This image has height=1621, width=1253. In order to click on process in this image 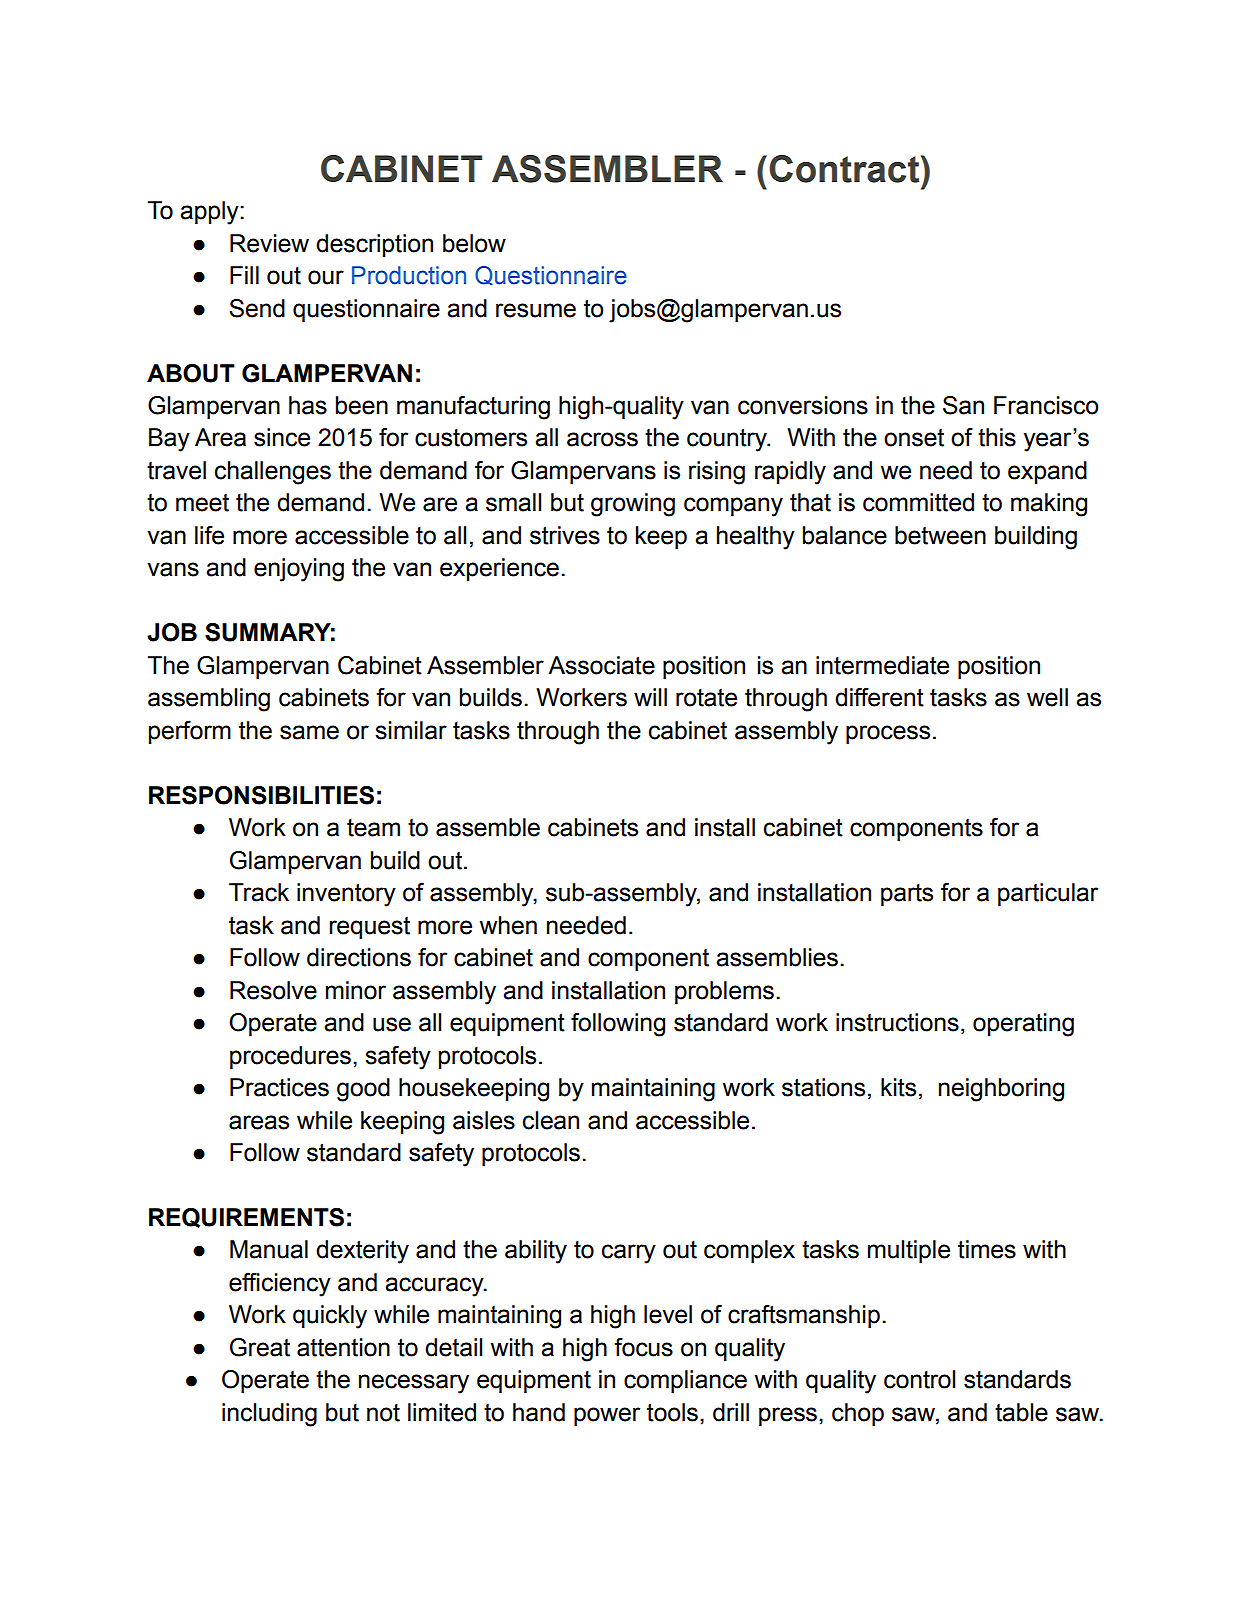, I will do `click(888, 734)`.
